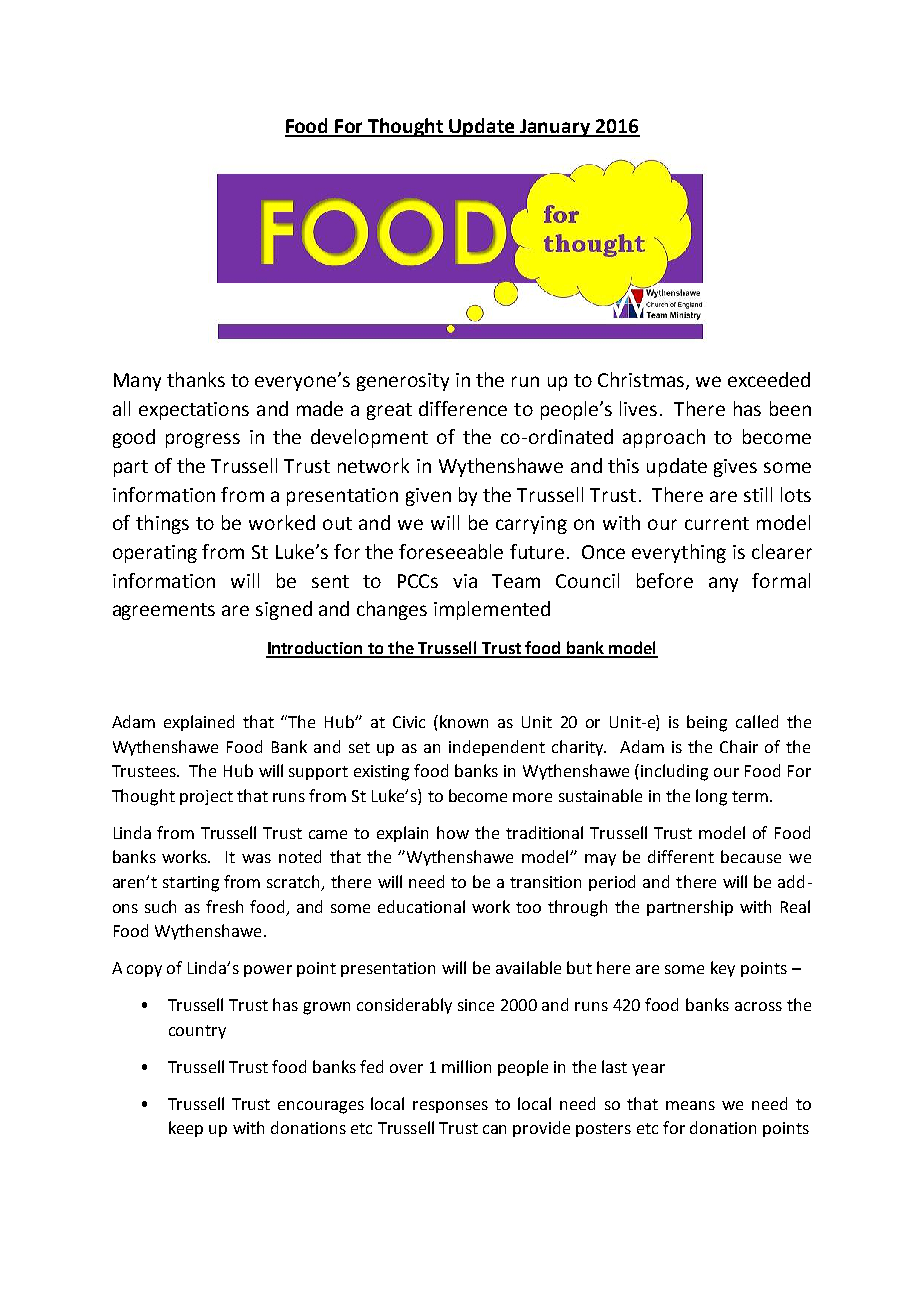  What do you see at coordinates (769, 379) in the screenshot?
I see `exceeded` at bounding box center [769, 379].
